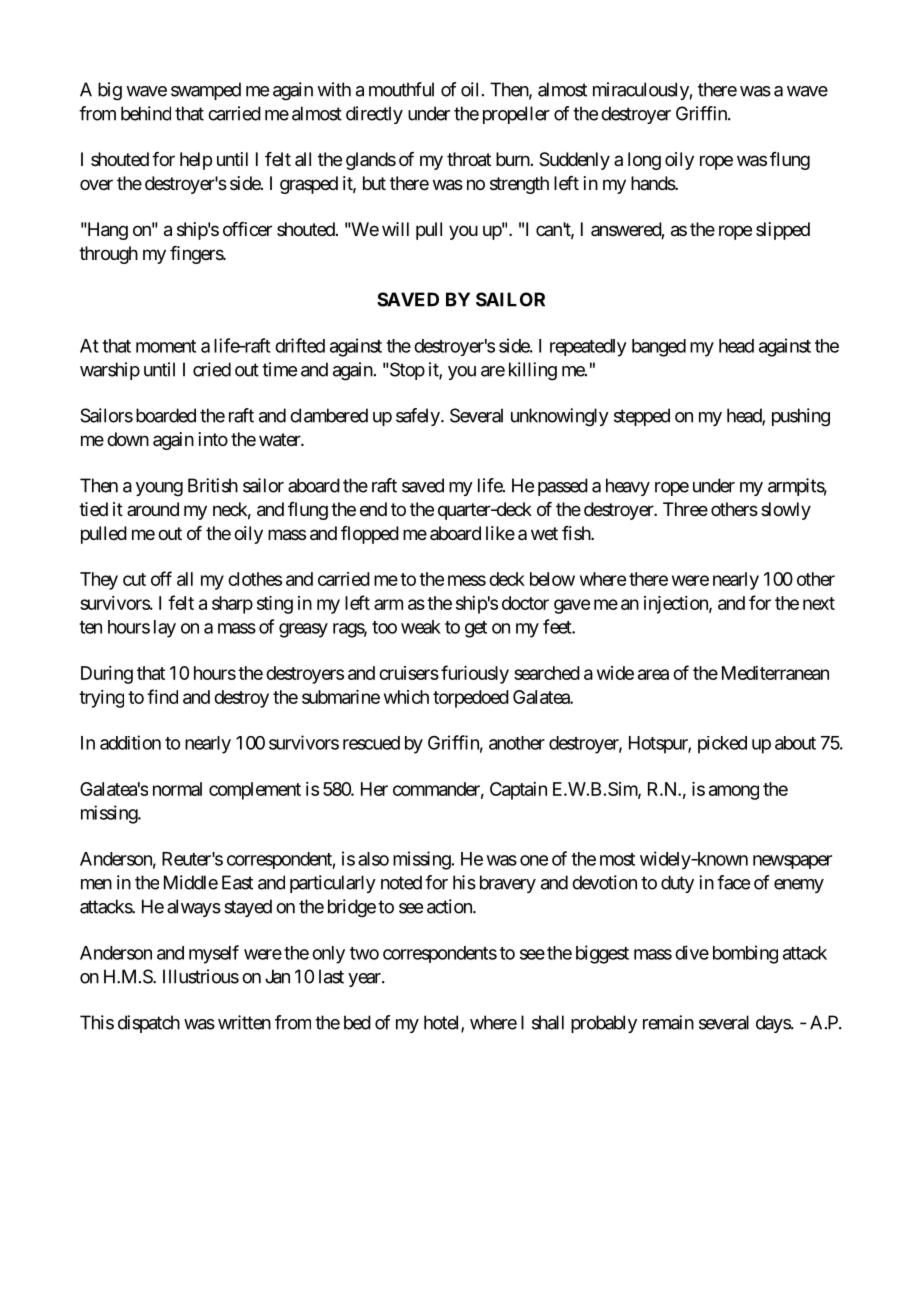 This screenshot has height=1308, width=924. What do you see at coordinates (149, 1024) in the screenshot?
I see `dispatch` at bounding box center [149, 1024].
